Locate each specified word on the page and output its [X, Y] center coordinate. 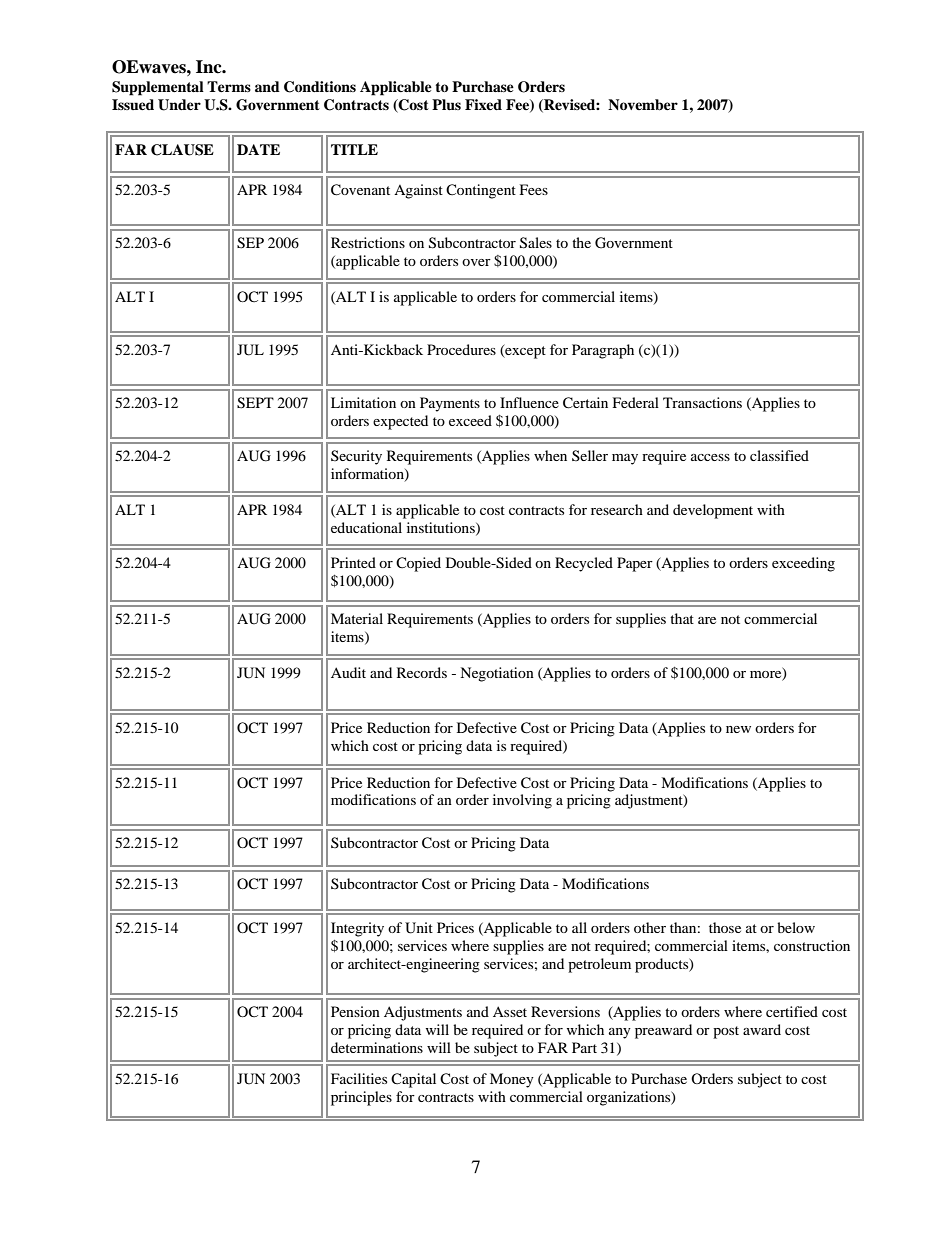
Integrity [357, 929]
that [682, 618]
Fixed [483, 104]
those [725, 927]
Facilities [359, 1078]
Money [512, 1080]
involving [522, 801]
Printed [353, 562]
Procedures [461, 349]
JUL [250, 350]
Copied [418, 564]
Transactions [702, 402]
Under [179, 105]
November [643, 105]
